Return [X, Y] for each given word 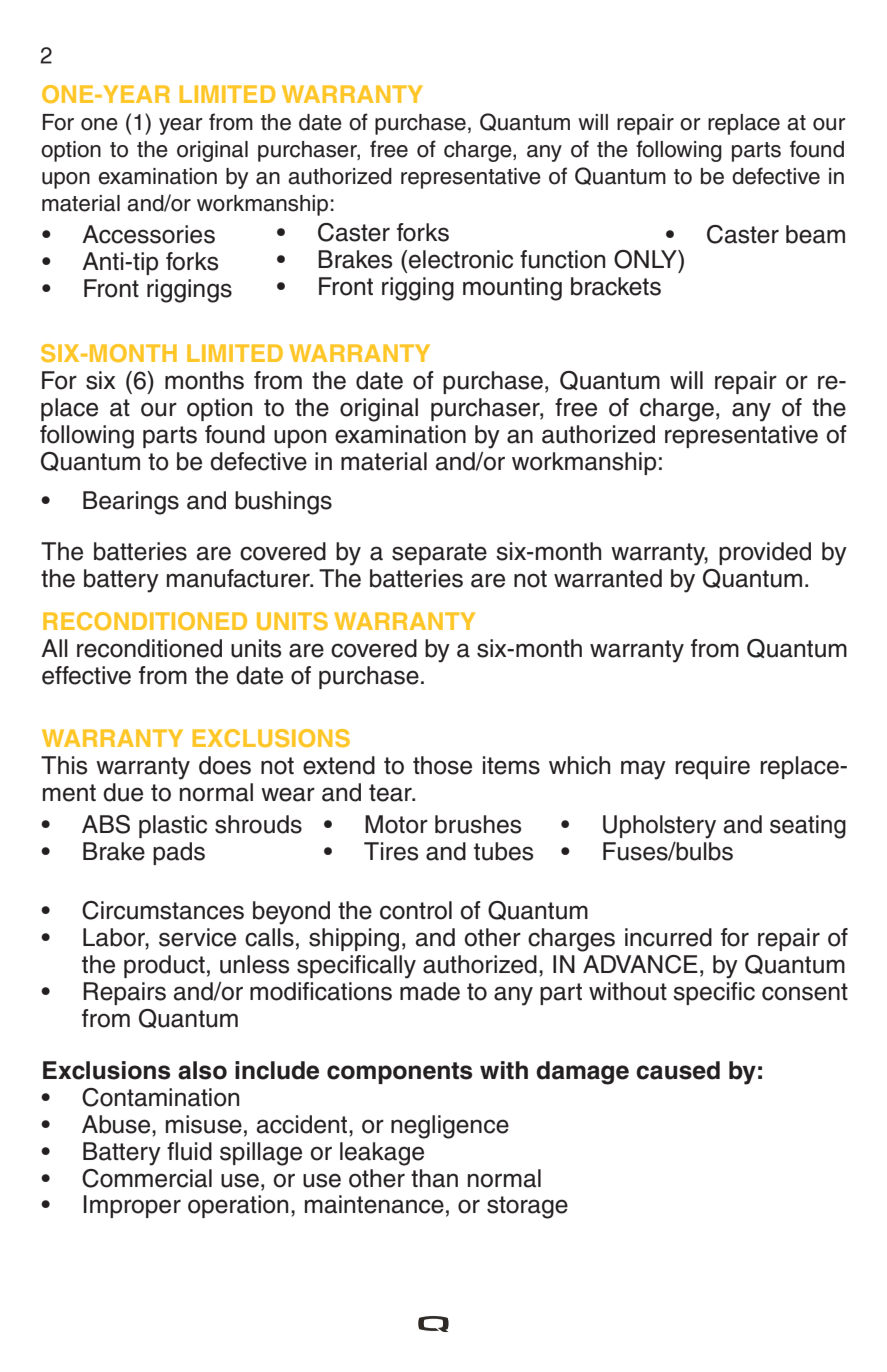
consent [805, 992]
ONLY [646, 259]
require [712, 767]
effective [86, 675]
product [164, 966]
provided [765, 553]
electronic [461, 259]
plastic [173, 826]
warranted [608, 578]
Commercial [147, 1178]
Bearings [131, 503]
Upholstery [659, 827]
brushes [478, 824]
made [430, 991]
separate [439, 554]
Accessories [148, 234]
